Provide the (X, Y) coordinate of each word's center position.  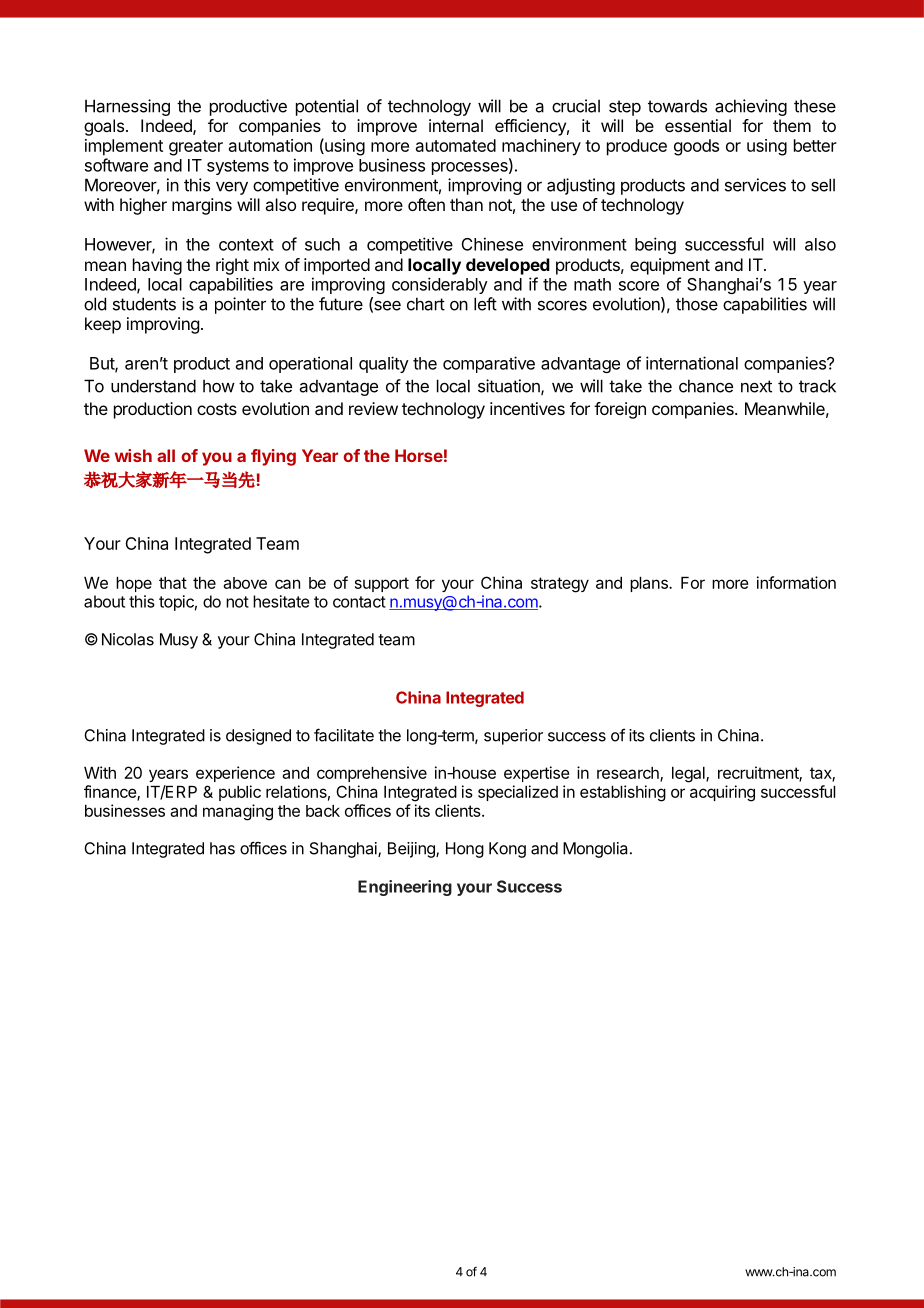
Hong (465, 850)
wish (133, 455)
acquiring (722, 793)
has (222, 848)
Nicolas (128, 639)
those (697, 304)
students (144, 304)
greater (196, 148)
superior (513, 737)
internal (456, 125)
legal (689, 775)
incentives (527, 408)
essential (698, 125)
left (485, 304)
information (796, 582)
